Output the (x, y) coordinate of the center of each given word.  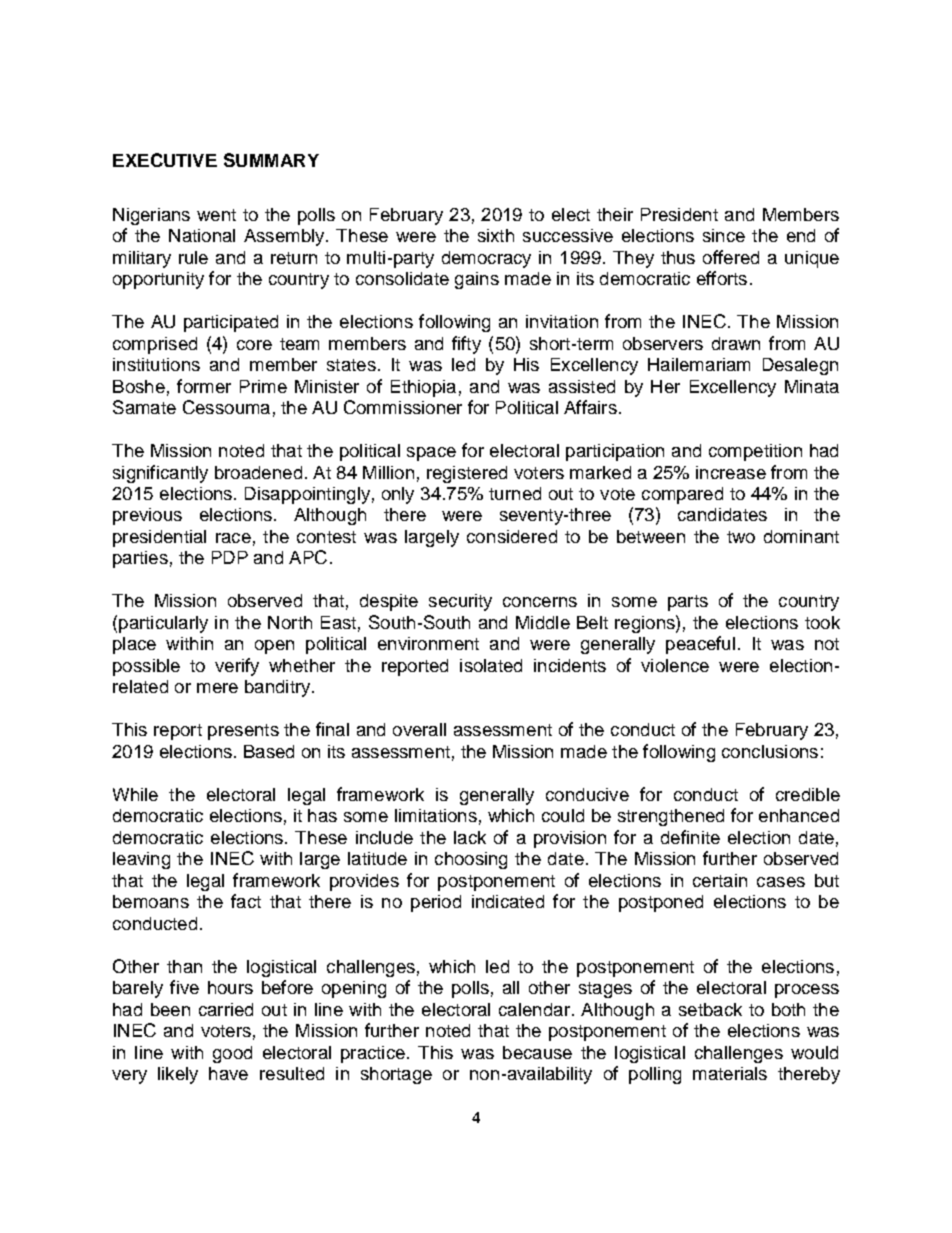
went (216, 215)
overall (419, 729)
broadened (258, 472)
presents (243, 732)
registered (467, 474)
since (724, 235)
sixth (496, 235)
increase (731, 472)
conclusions (770, 751)
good (232, 1054)
